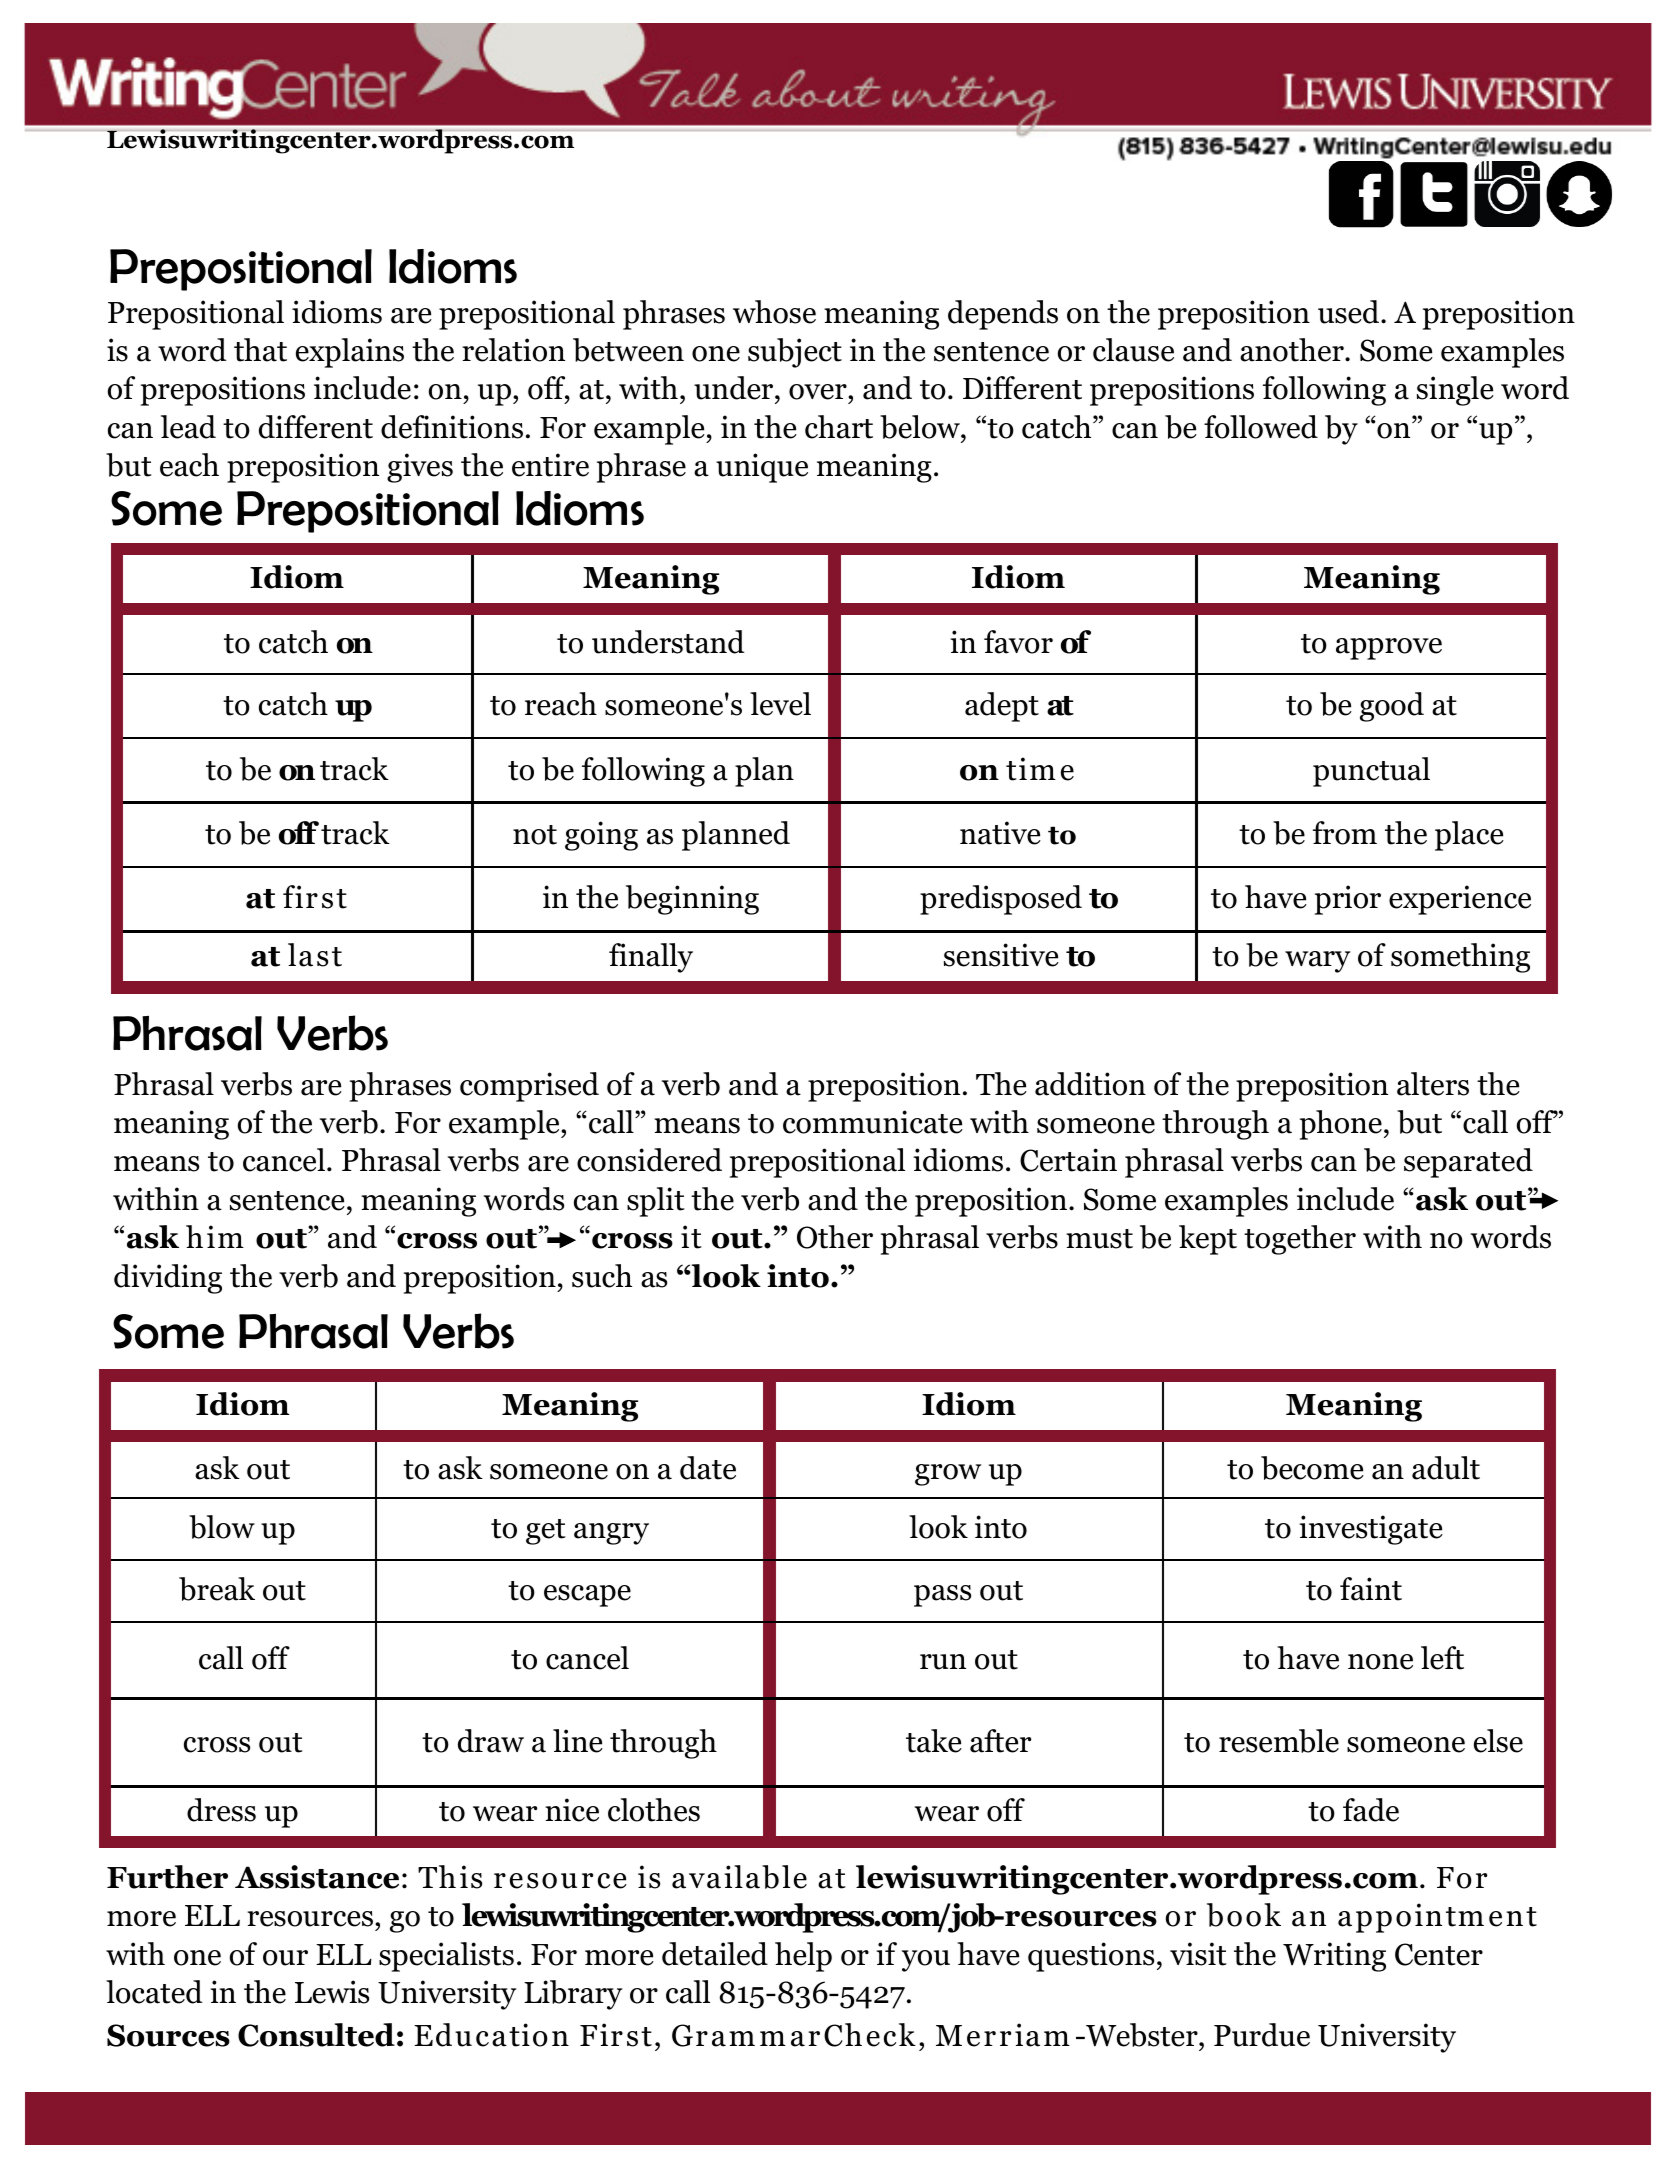 The height and width of the image is (2170, 1677). What do you see at coordinates (803, 1957) in the image?
I see `help` at bounding box center [803, 1957].
